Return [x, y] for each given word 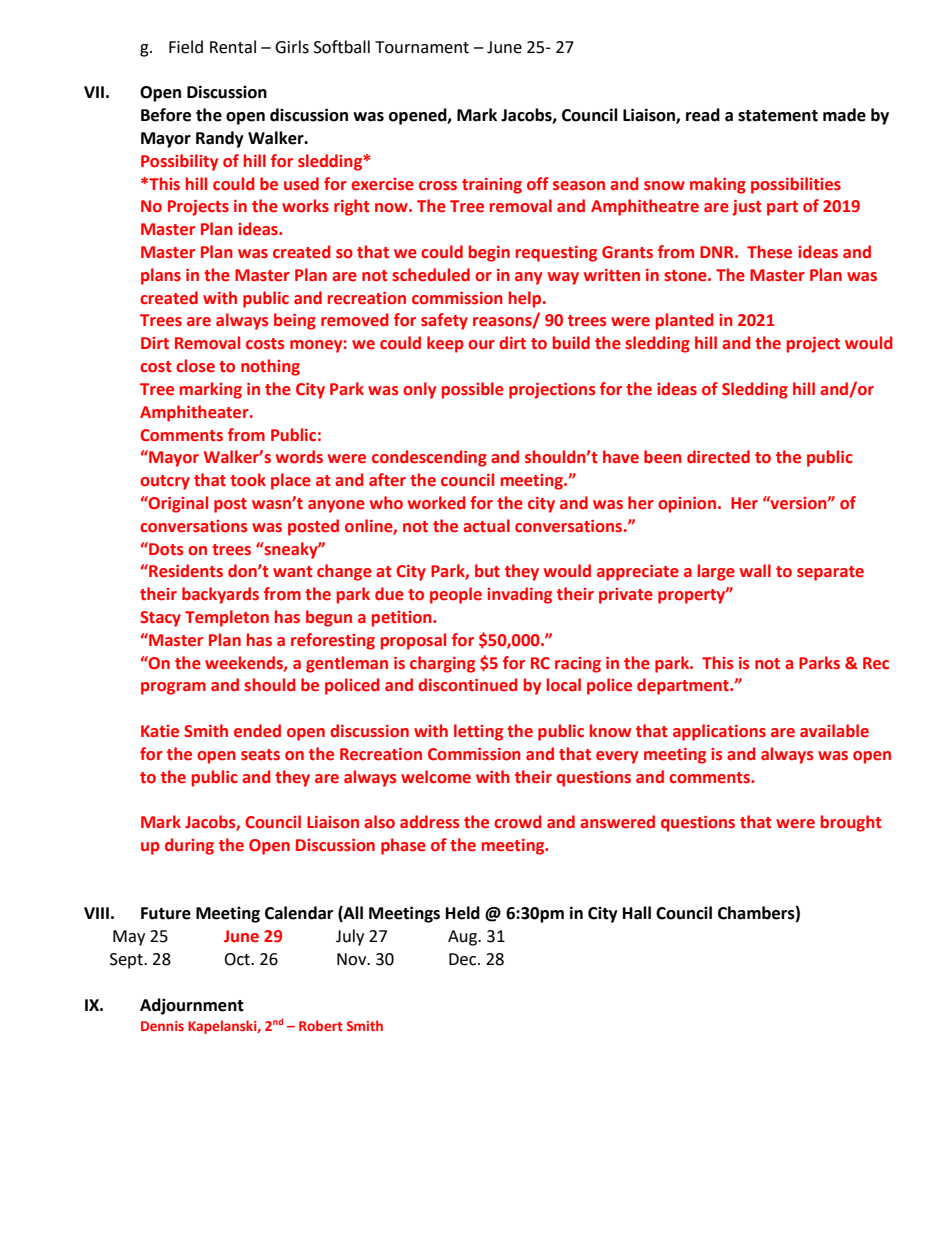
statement [778, 116]
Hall [637, 913]
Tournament [422, 47]
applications [719, 732]
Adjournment [192, 1006]
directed [718, 457]
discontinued [467, 685]
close [195, 366]
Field [186, 47]
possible [473, 390]
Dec [464, 959]
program [173, 688]
